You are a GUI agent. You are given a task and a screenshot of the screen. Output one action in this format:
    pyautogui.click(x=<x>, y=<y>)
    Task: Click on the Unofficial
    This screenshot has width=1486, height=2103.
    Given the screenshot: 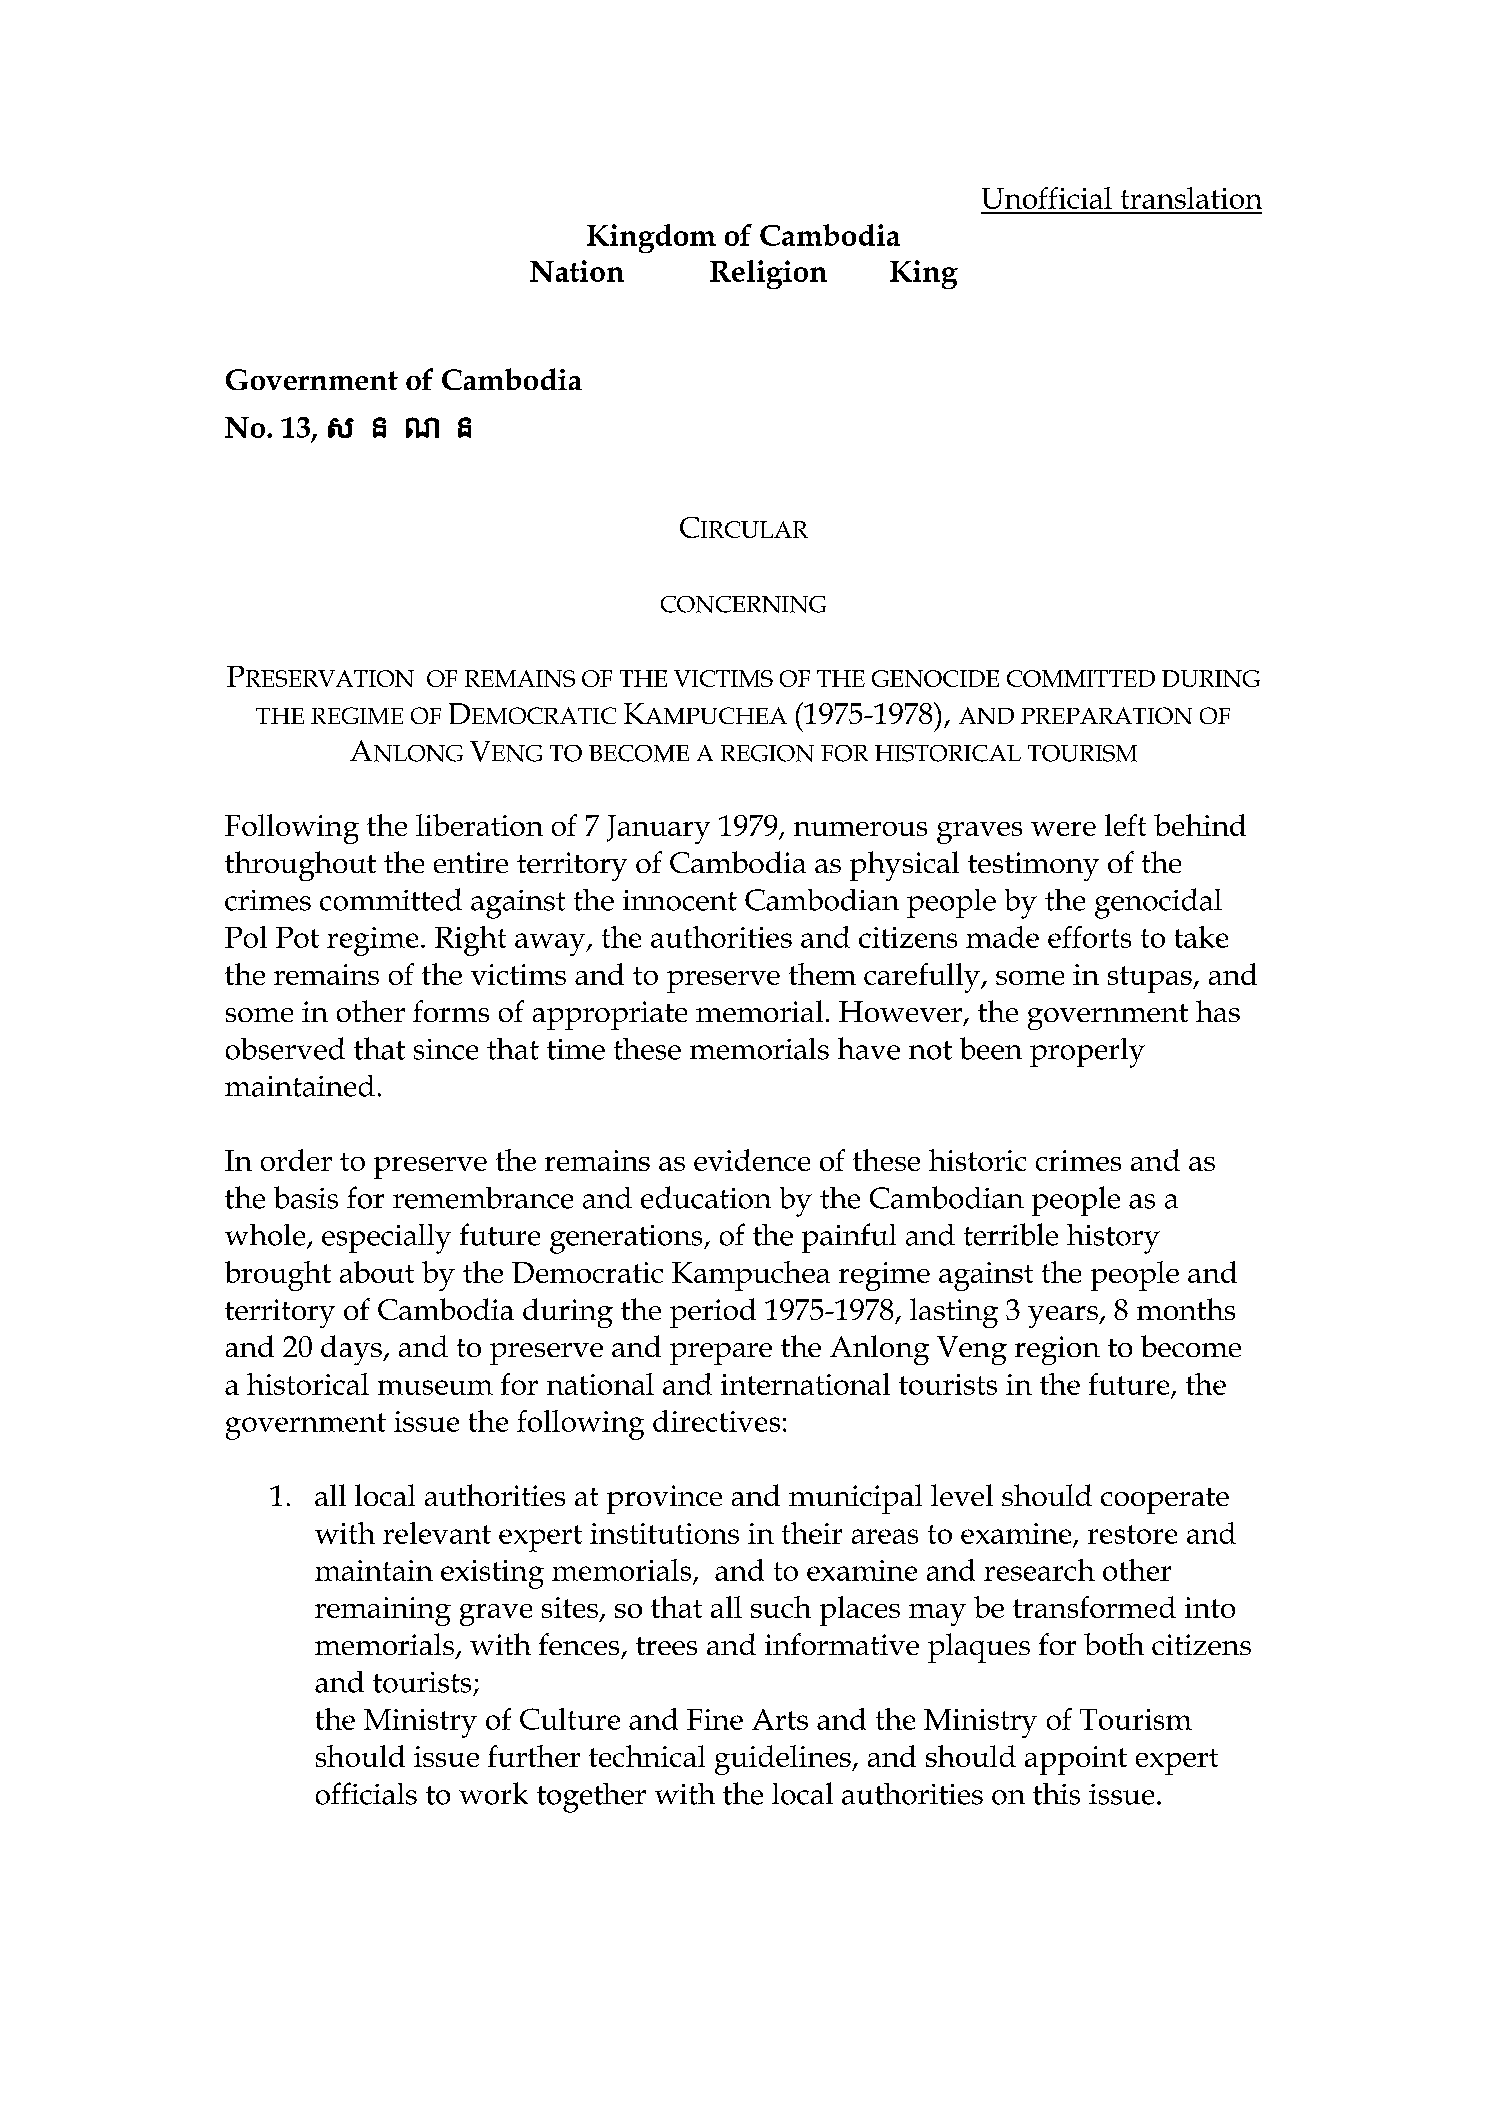 What is the action you would take?
    pyautogui.click(x=1047, y=198)
